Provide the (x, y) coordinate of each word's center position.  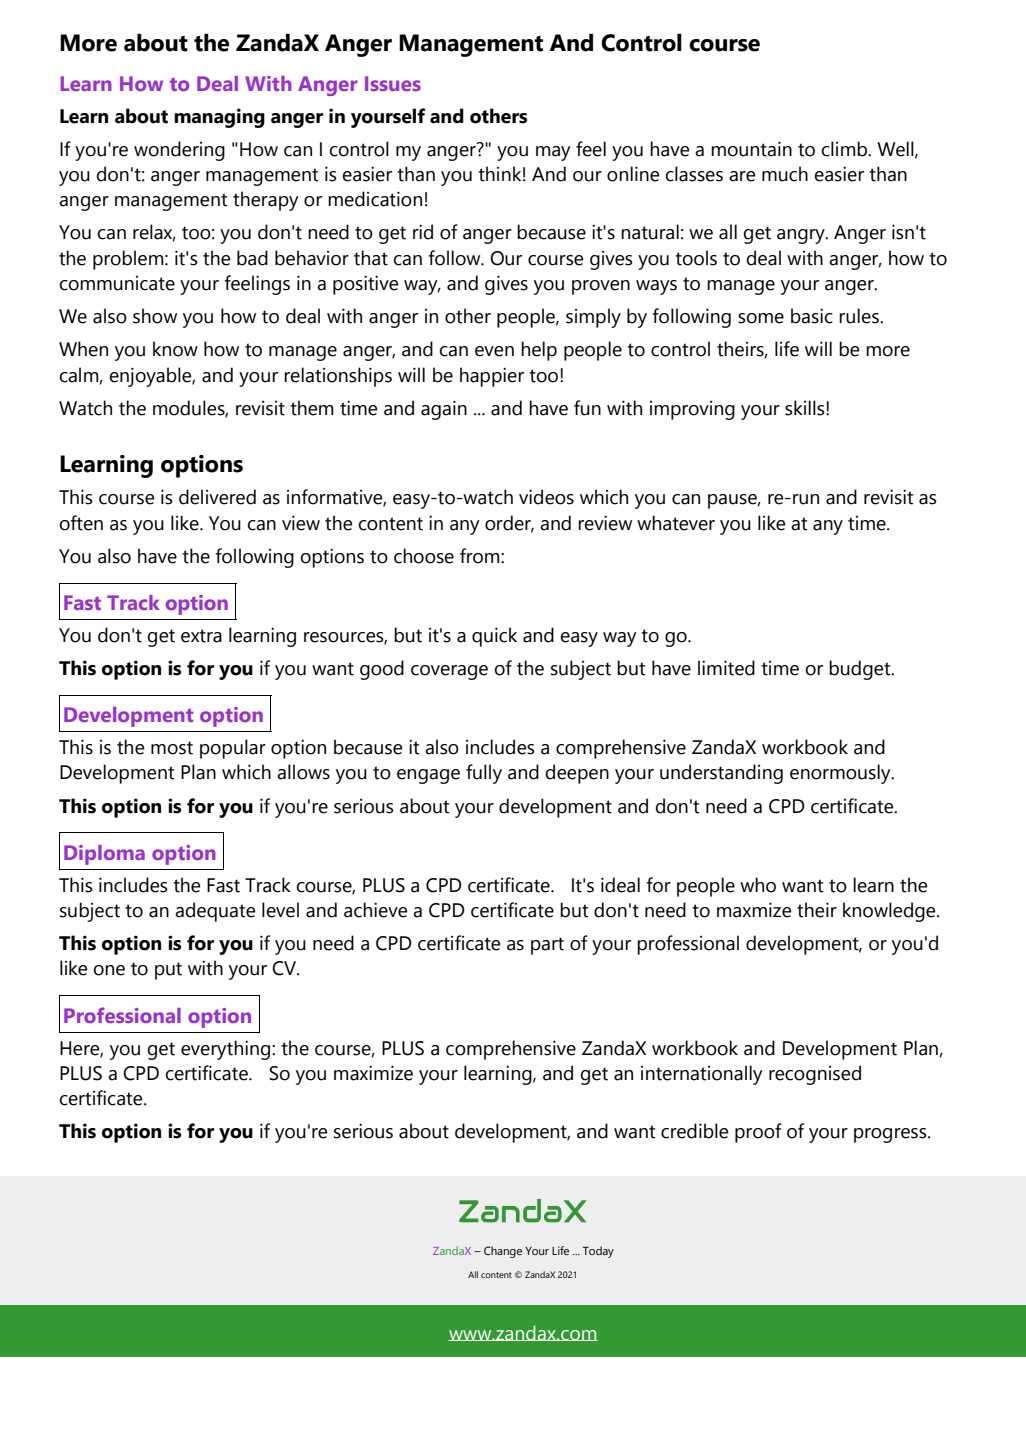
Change (503, 1252)
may (553, 153)
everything (227, 1050)
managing (219, 118)
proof (758, 1133)
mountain (751, 149)
